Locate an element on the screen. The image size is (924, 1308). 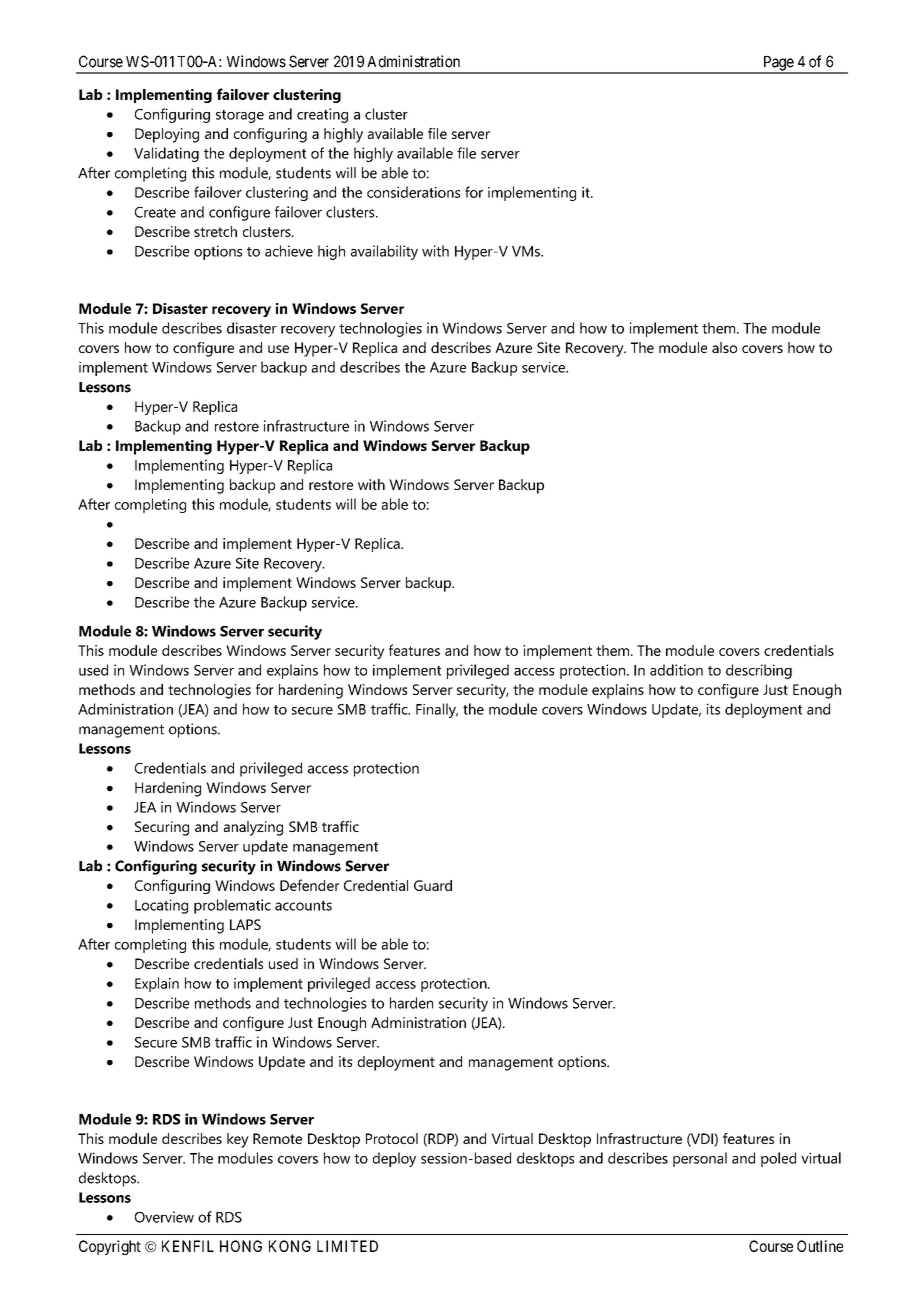
Locating is located at coordinates (161, 906).
